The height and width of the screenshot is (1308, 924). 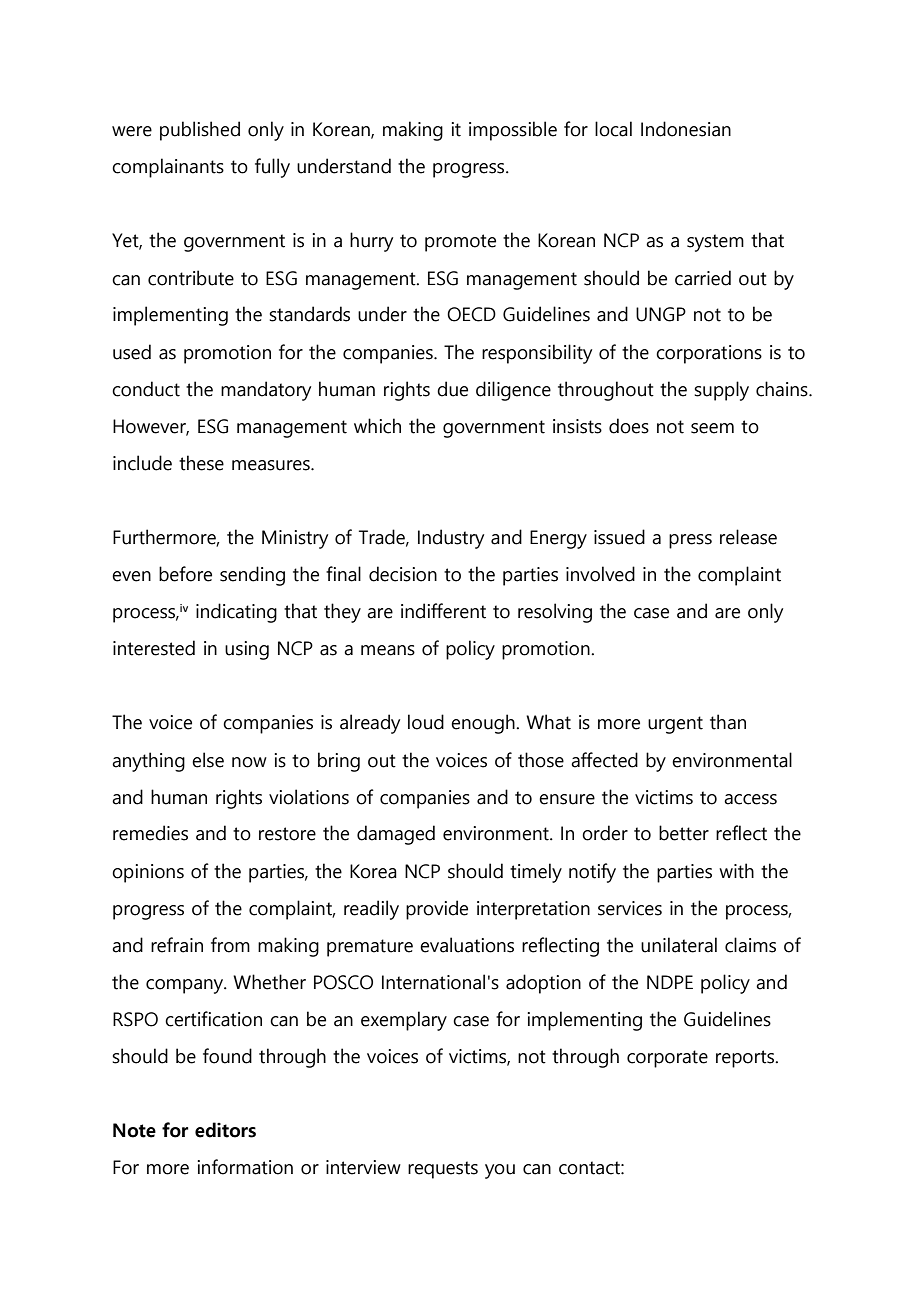 What do you see at coordinates (451, 539) in the screenshot?
I see `Industry` at bounding box center [451, 539].
